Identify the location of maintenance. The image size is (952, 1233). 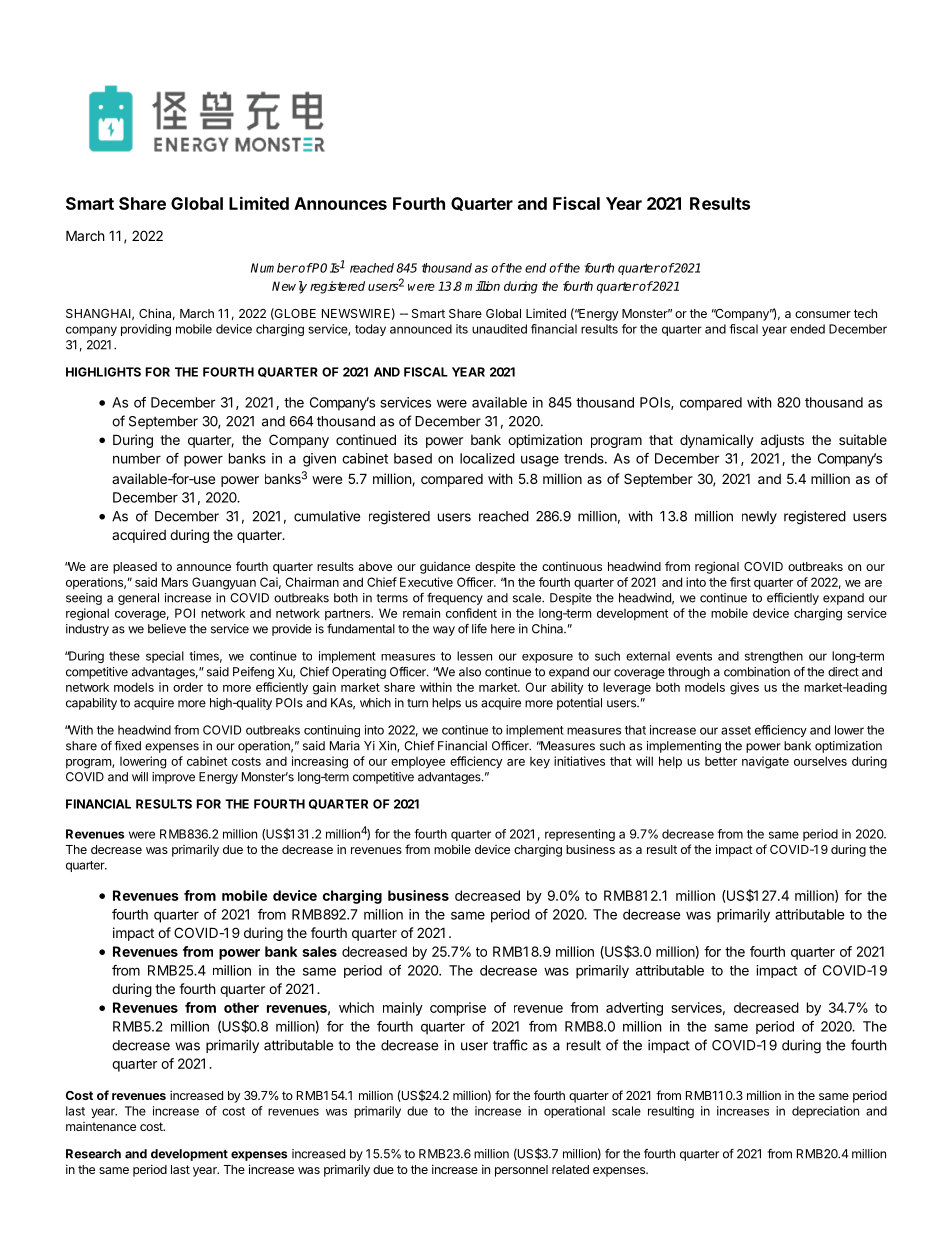
(101, 1126).
